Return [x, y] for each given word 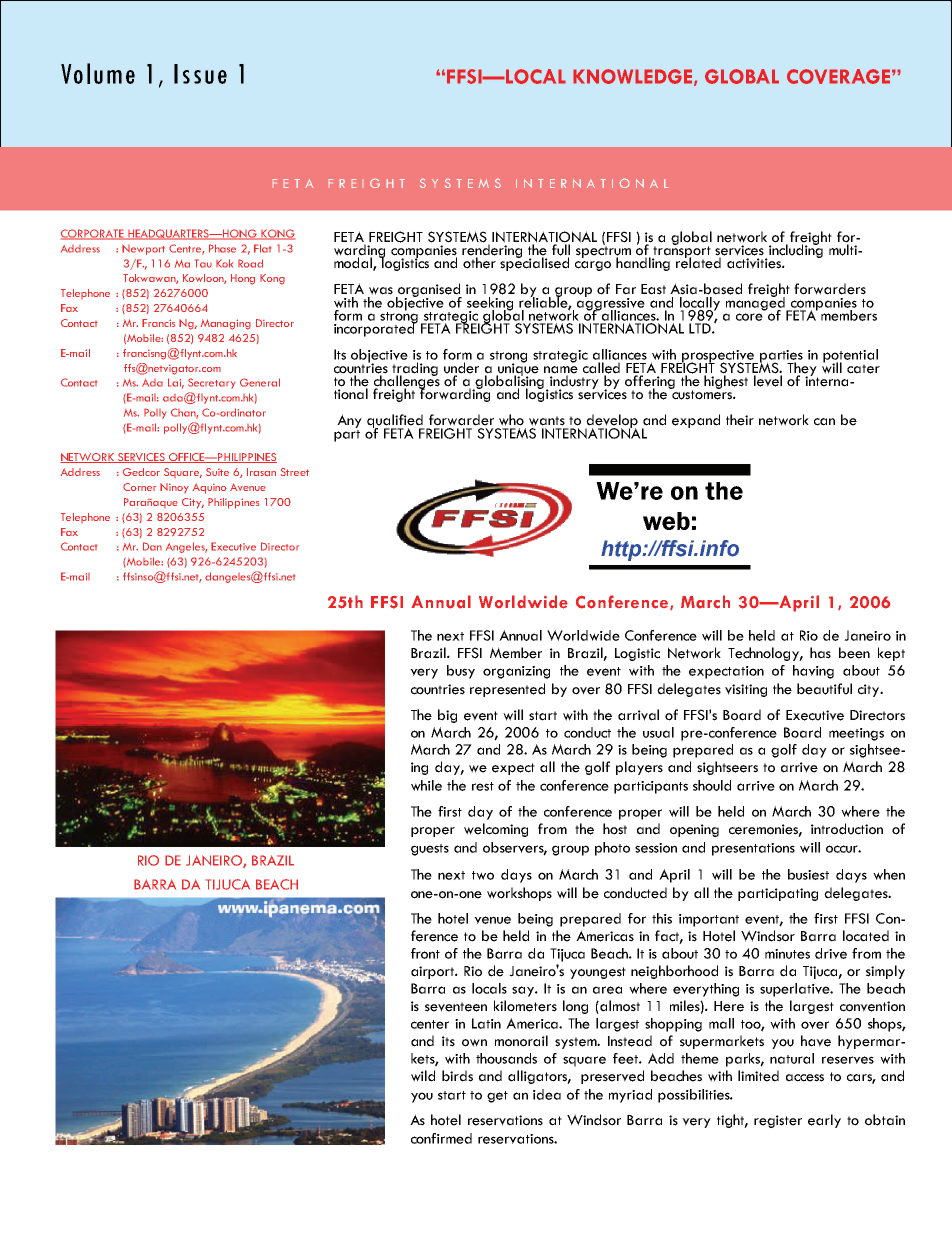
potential [850, 357]
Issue [200, 74]
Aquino [210, 488]
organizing [516, 672]
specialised [534, 263]
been [854, 653]
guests [430, 850]
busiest [808, 874]
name [561, 370]
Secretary [211, 383]
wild [423, 1076]
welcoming [496, 830]
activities [755, 263]
